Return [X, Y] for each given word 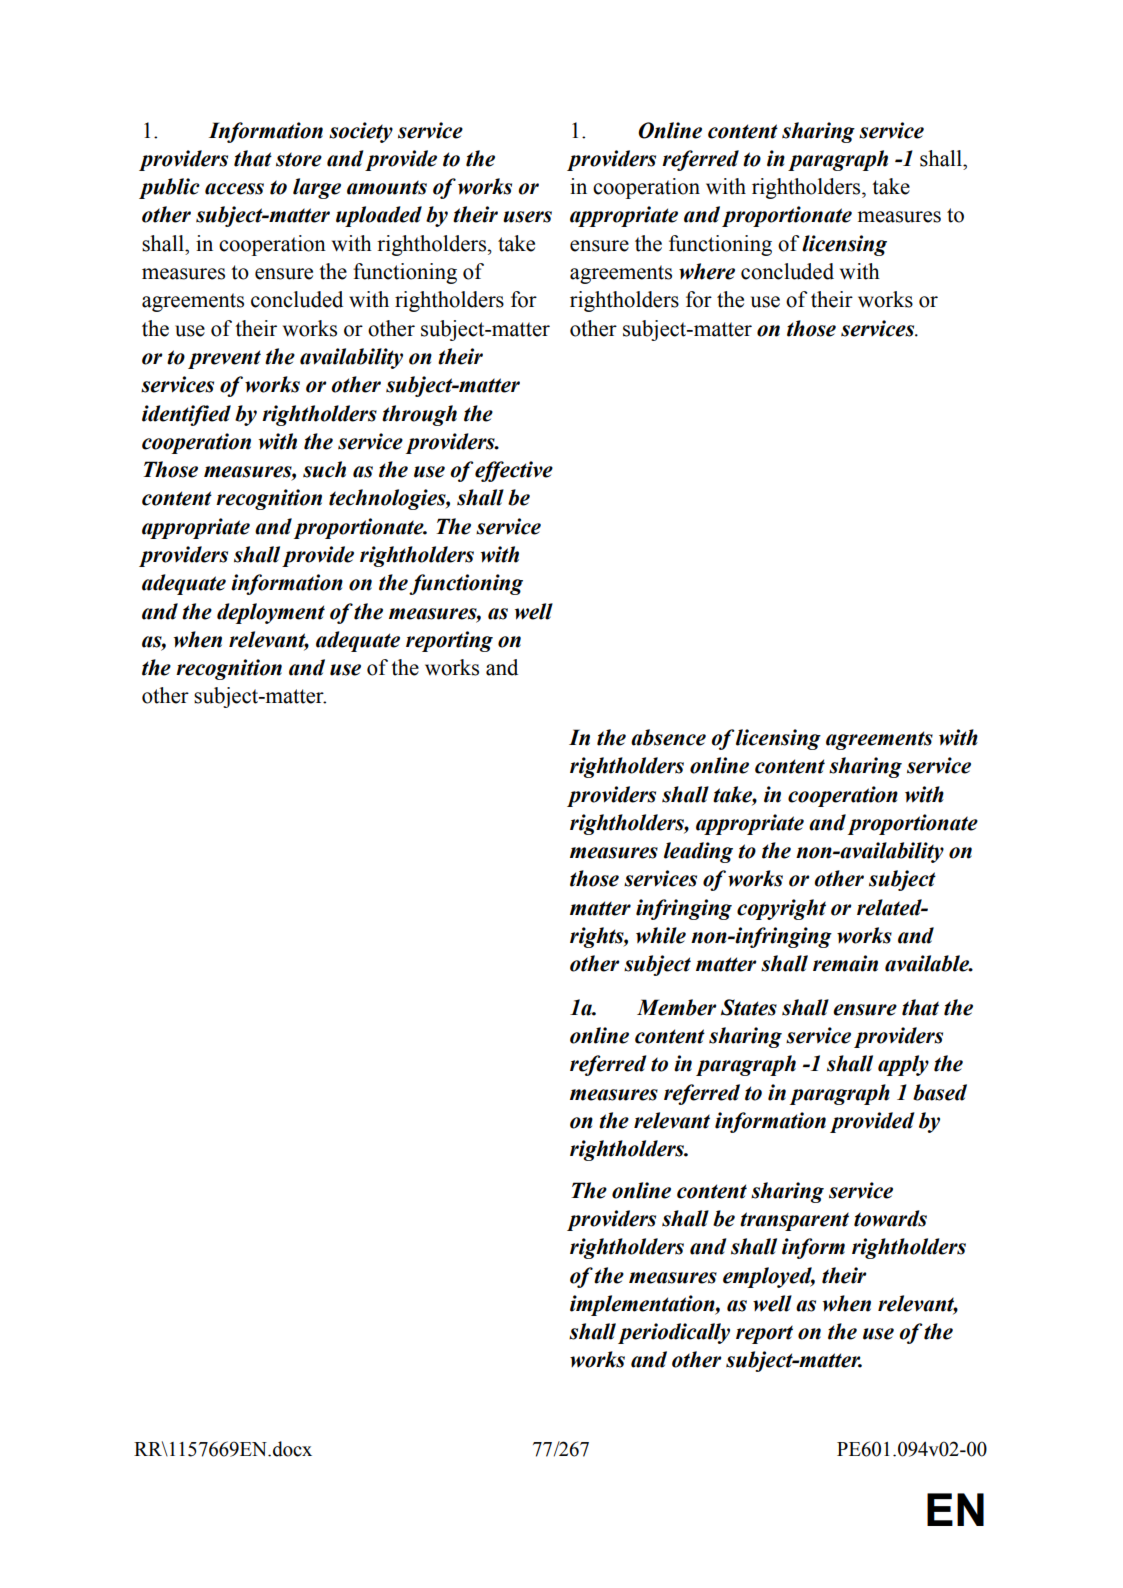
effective [514, 471]
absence [668, 737]
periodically [674, 1333]
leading [698, 852]
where [707, 271]
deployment [271, 613]
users [527, 217]
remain [845, 963]
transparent [794, 1221]
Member [676, 1007]
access [234, 189]
